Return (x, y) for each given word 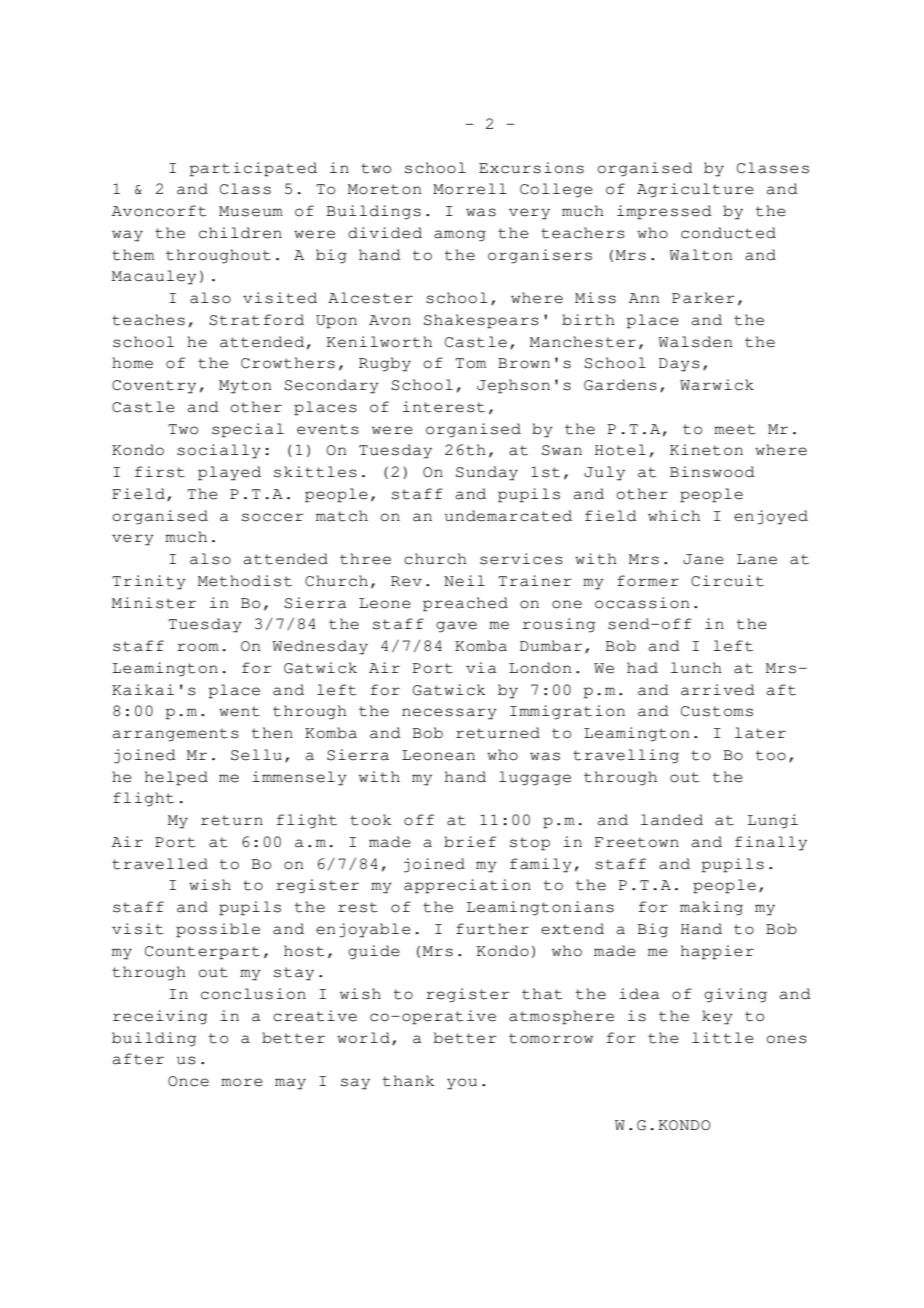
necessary (449, 714)
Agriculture (695, 190)
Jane (703, 559)
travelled (160, 864)
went (239, 711)
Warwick (717, 385)
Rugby (385, 364)
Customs (717, 711)
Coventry (154, 387)
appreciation (467, 886)
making (711, 908)
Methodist (245, 581)
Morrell (470, 189)
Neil (464, 581)
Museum (251, 211)
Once (188, 1081)
